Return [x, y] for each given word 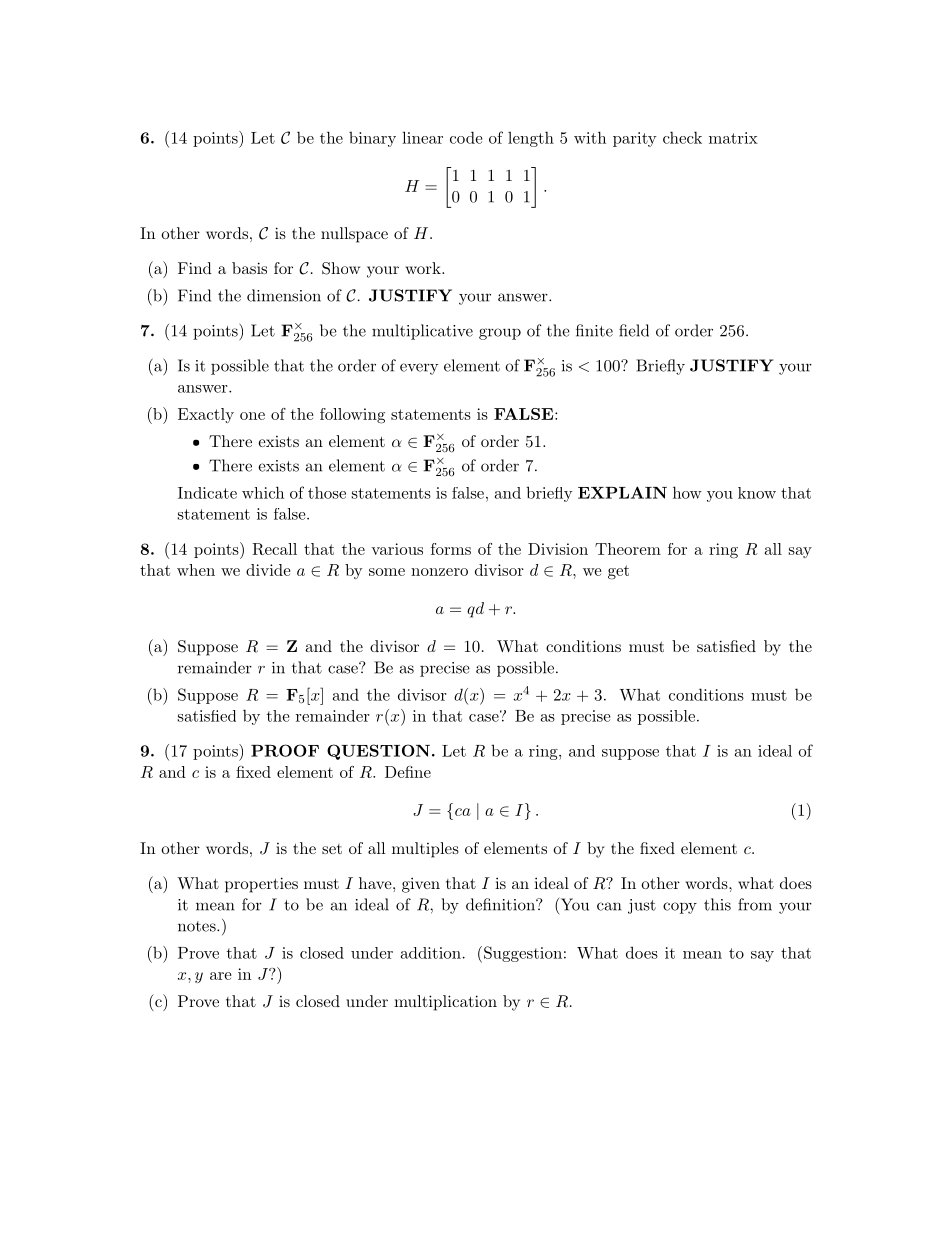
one [252, 416]
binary [372, 139]
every [419, 369]
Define [408, 772]
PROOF [285, 750]
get [618, 572]
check [682, 137]
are [221, 976]
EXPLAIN [622, 492]
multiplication [445, 1003]
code [466, 137]
